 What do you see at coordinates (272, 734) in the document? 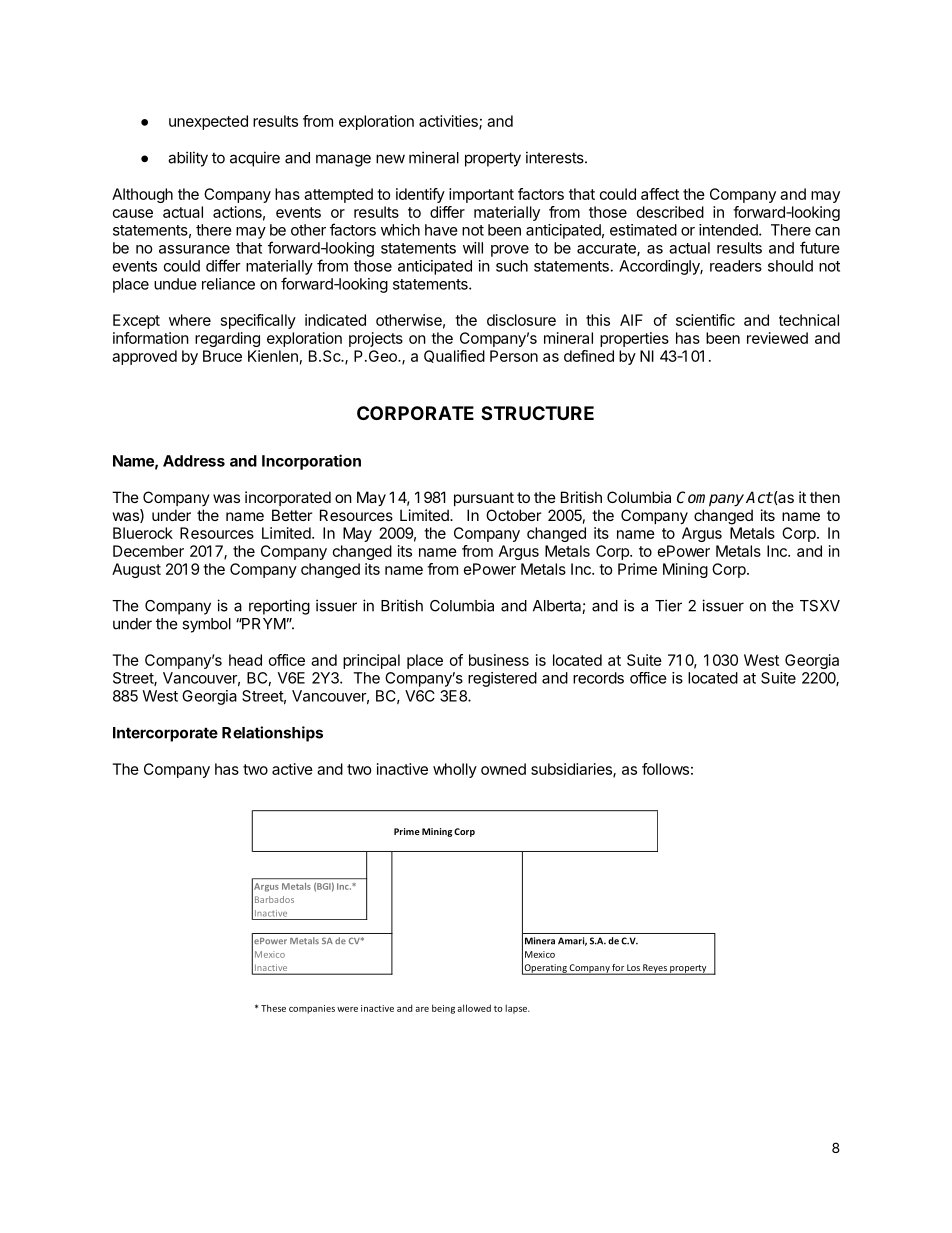
I see `Relationships` at bounding box center [272, 734].
